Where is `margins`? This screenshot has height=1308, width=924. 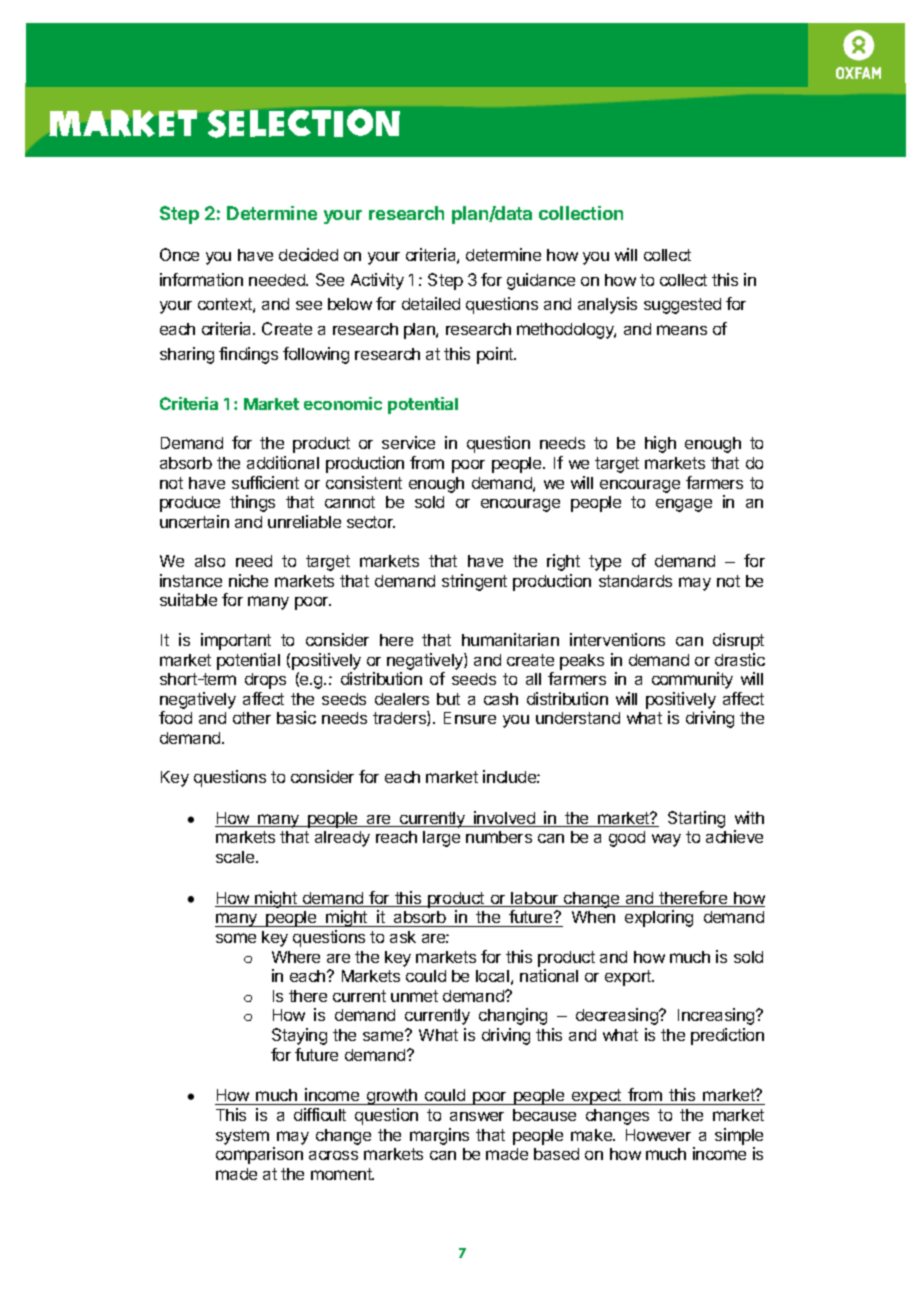 margins is located at coordinates (439, 1136).
